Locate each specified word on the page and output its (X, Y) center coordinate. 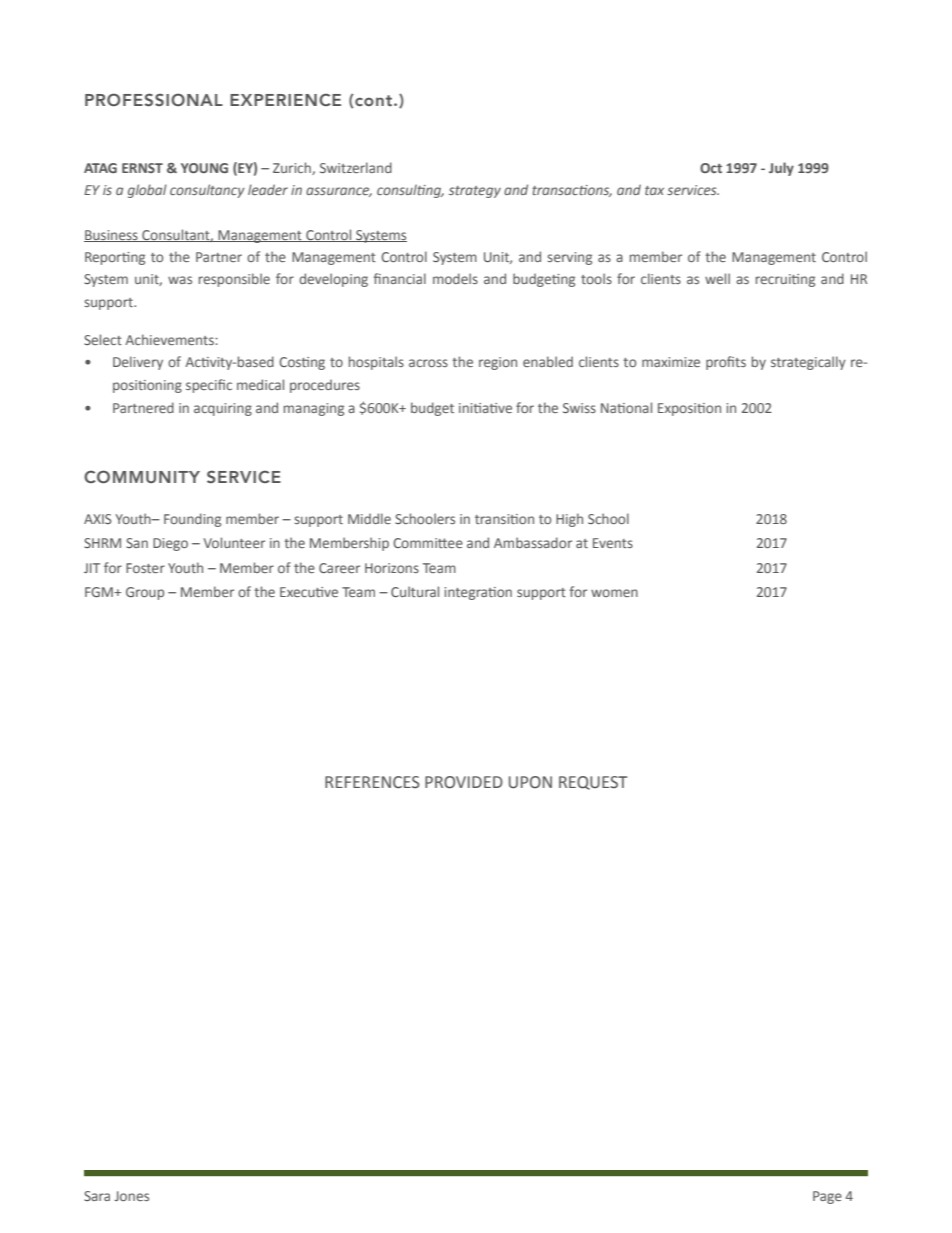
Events (613, 543)
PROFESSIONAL (154, 99)
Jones (132, 1196)
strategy (475, 192)
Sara (97, 1196)
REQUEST (593, 783)
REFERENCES (372, 782)
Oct (711, 168)
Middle (369, 518)
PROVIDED (464, 782)
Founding (192, 520)
